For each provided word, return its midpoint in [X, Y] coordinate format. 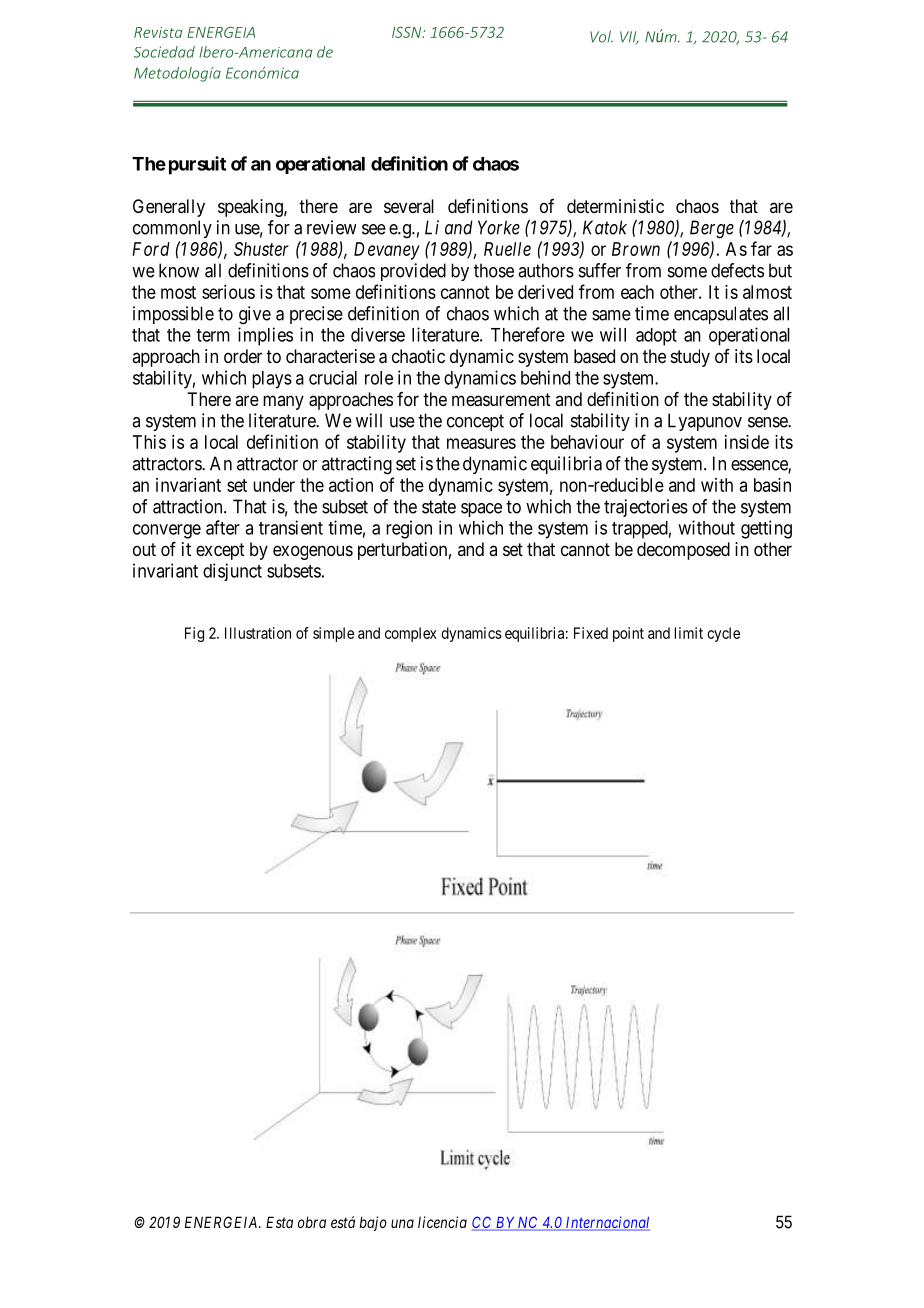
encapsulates [721, 315]
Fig [194, 634]
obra [312, 1222]
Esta [279, 1222]
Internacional [606, 1223]
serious [228, 292]
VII [629, 38]
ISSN [408, 32]
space [481, 510]
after [223, 527]
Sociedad [164, 52]
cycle [723, 634]
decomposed [683, 551]
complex [411, 634]
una [402, 1223]
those [494, 270]
